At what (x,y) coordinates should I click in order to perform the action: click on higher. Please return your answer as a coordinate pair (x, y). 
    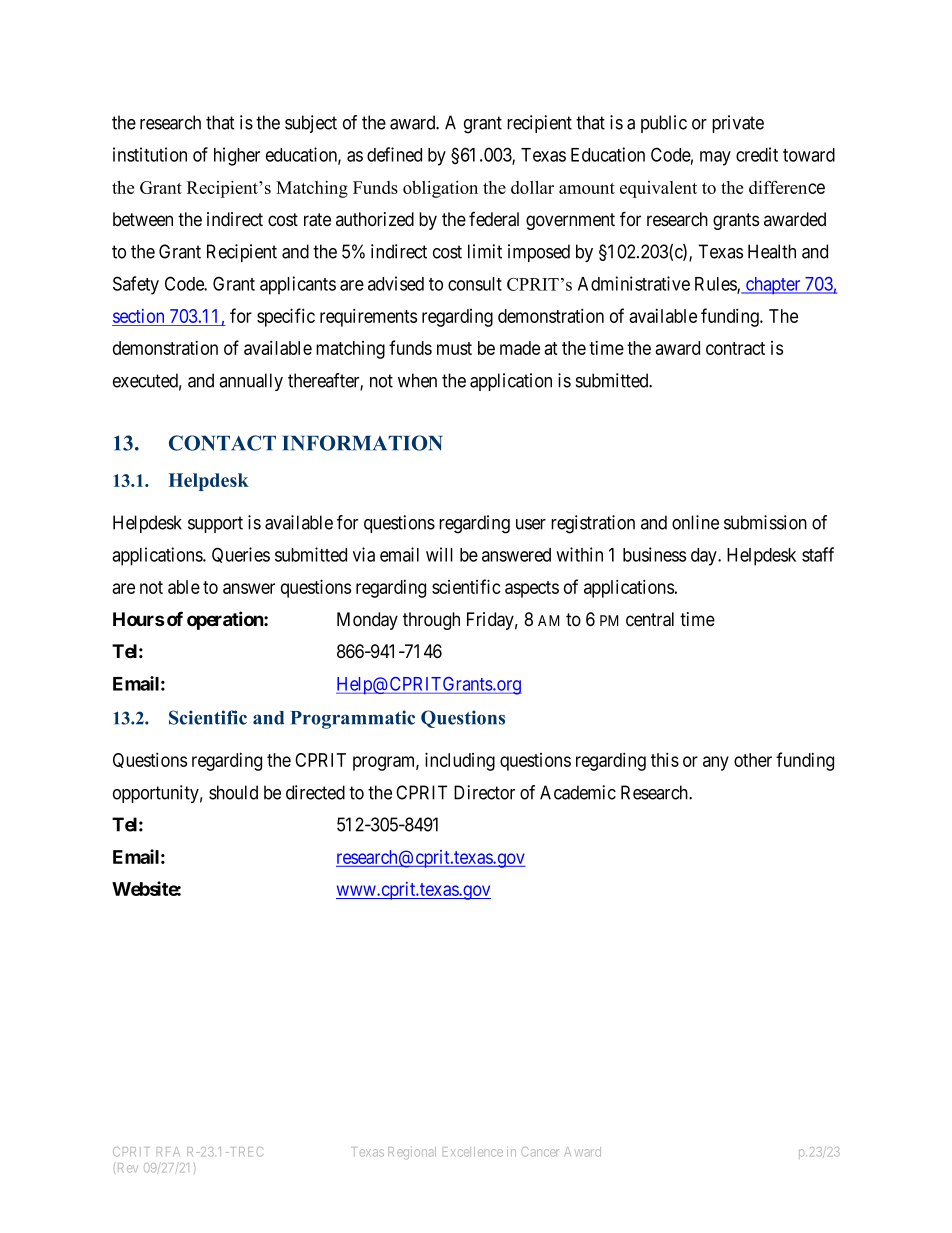
    Looking at the image, I should click on (237, 156).
